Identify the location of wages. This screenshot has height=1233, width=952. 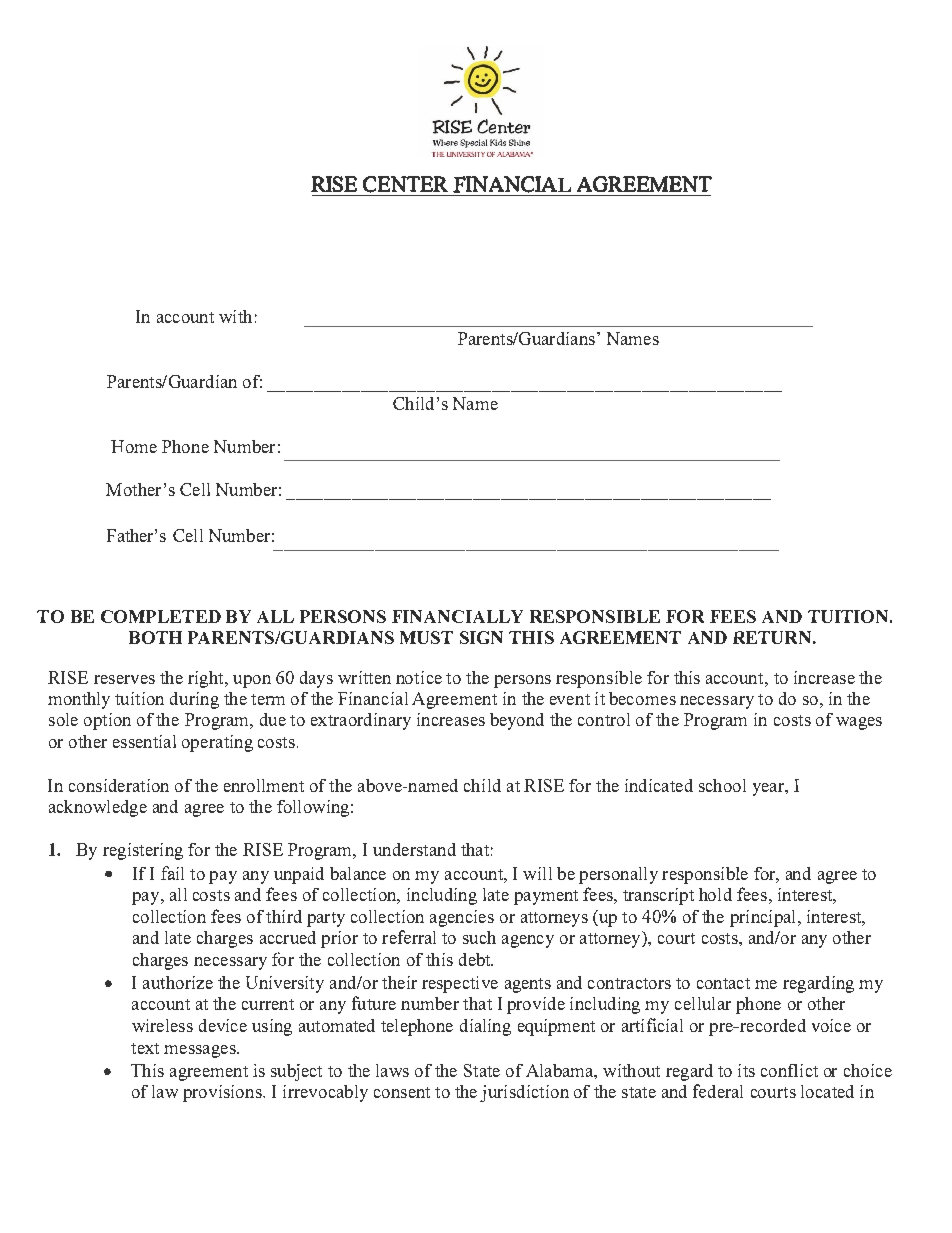
(859, 723).
